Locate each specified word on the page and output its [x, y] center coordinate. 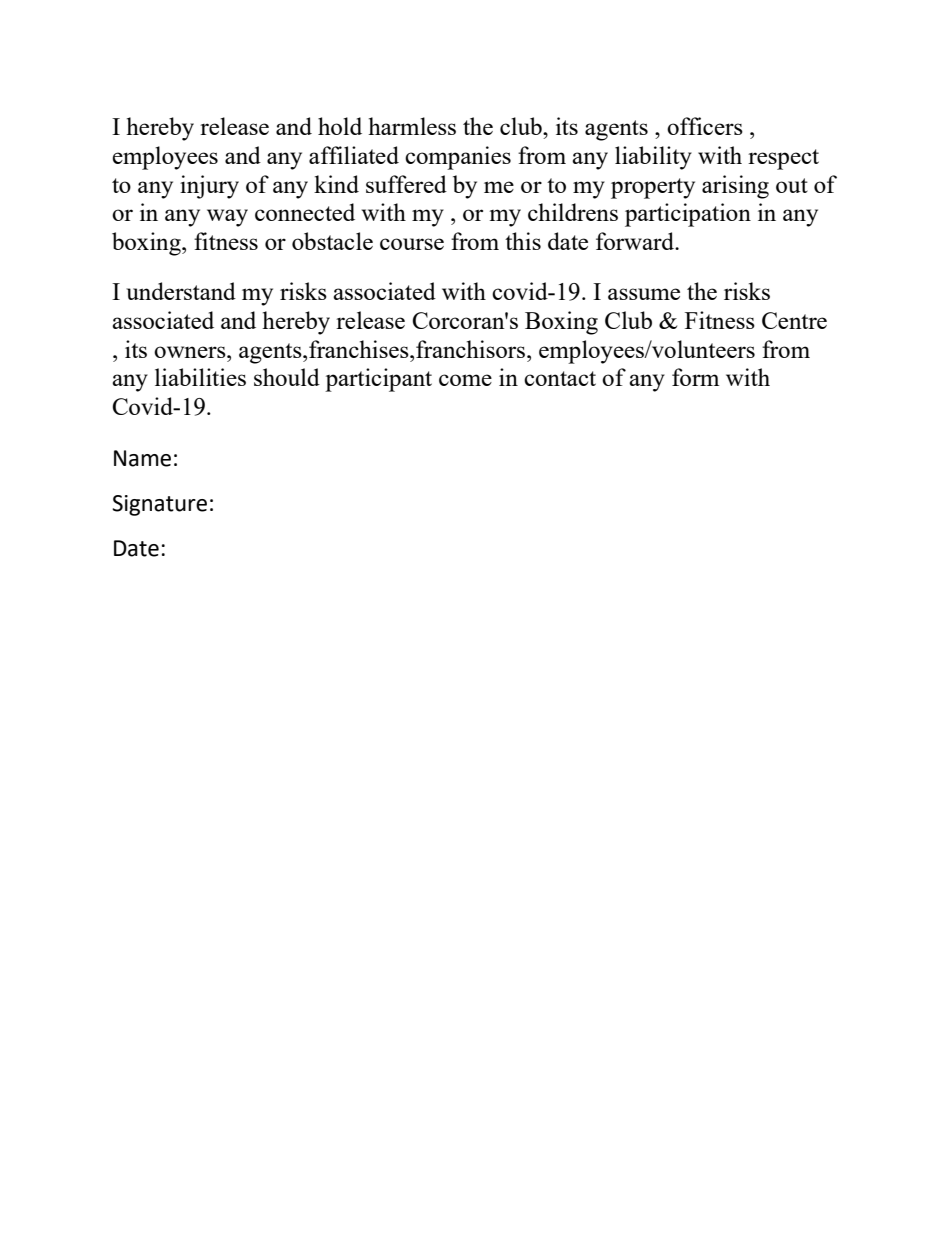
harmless [412, 126]
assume [644, 294]
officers [705, 126]
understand [181, 291]
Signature [159, 505]
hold [340, 126]
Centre [794, 320]
